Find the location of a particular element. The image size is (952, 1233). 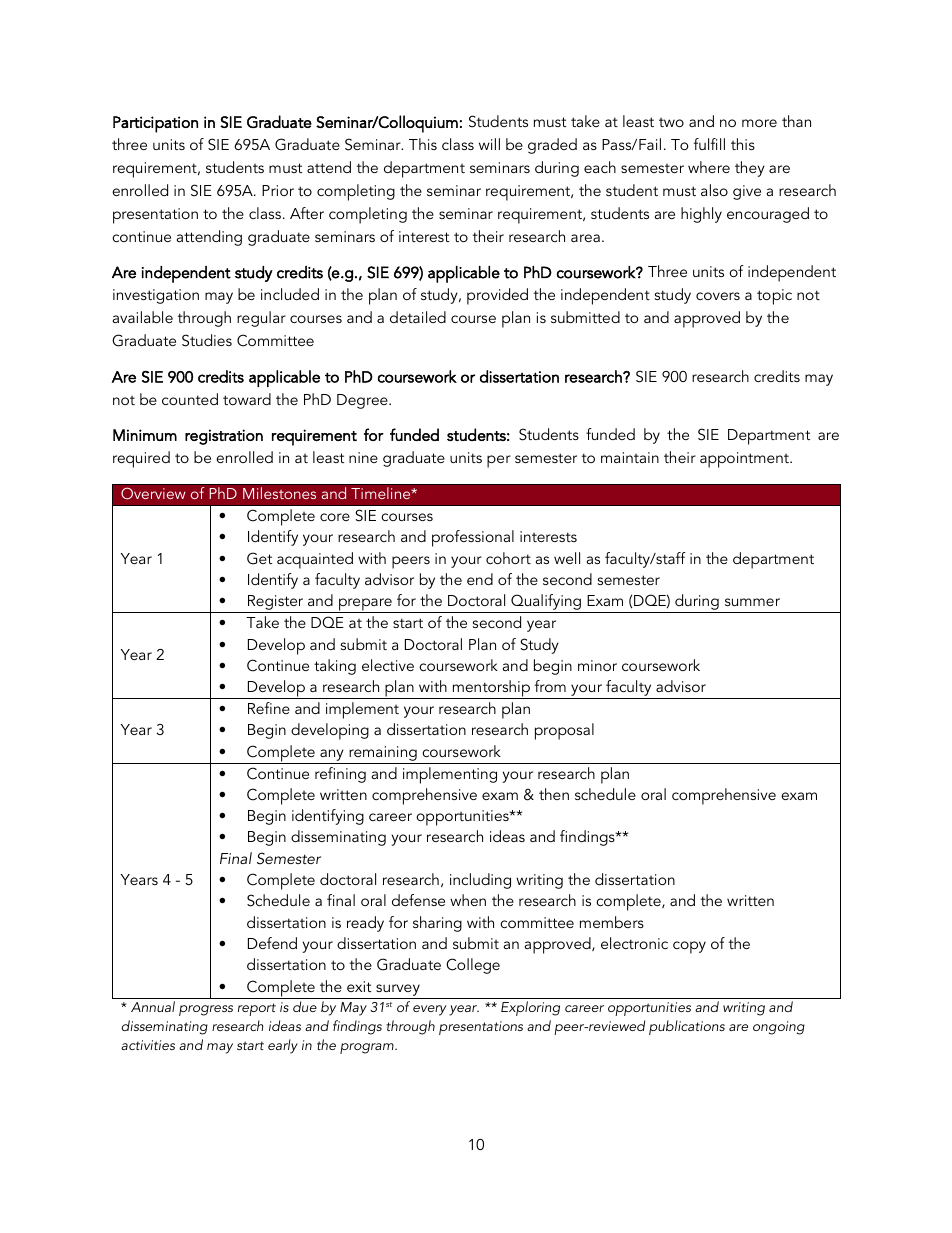

publications is located at coordinates (687, 1027).
